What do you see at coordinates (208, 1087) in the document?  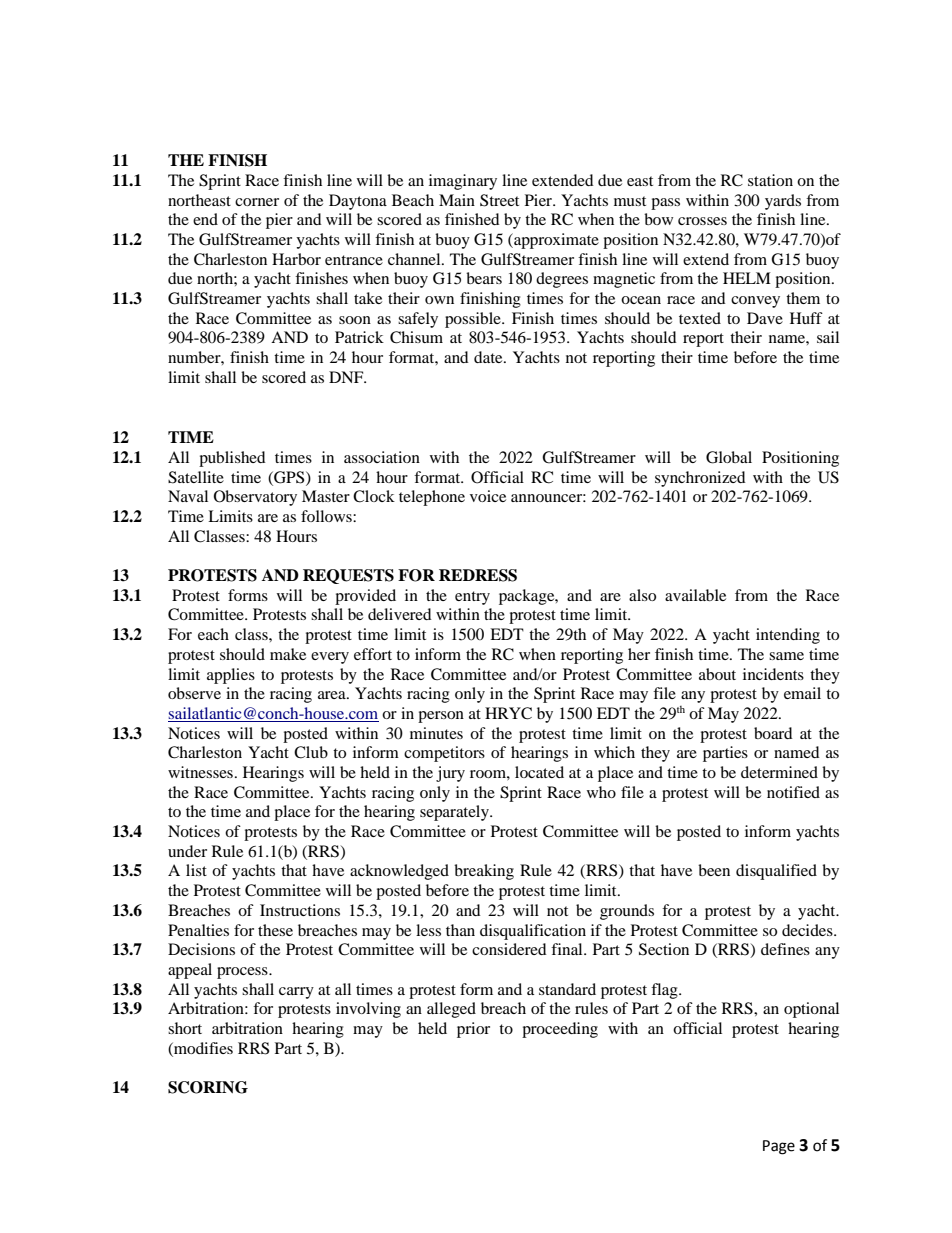 I see `SCORING` at bounding box center [208, 1087].
